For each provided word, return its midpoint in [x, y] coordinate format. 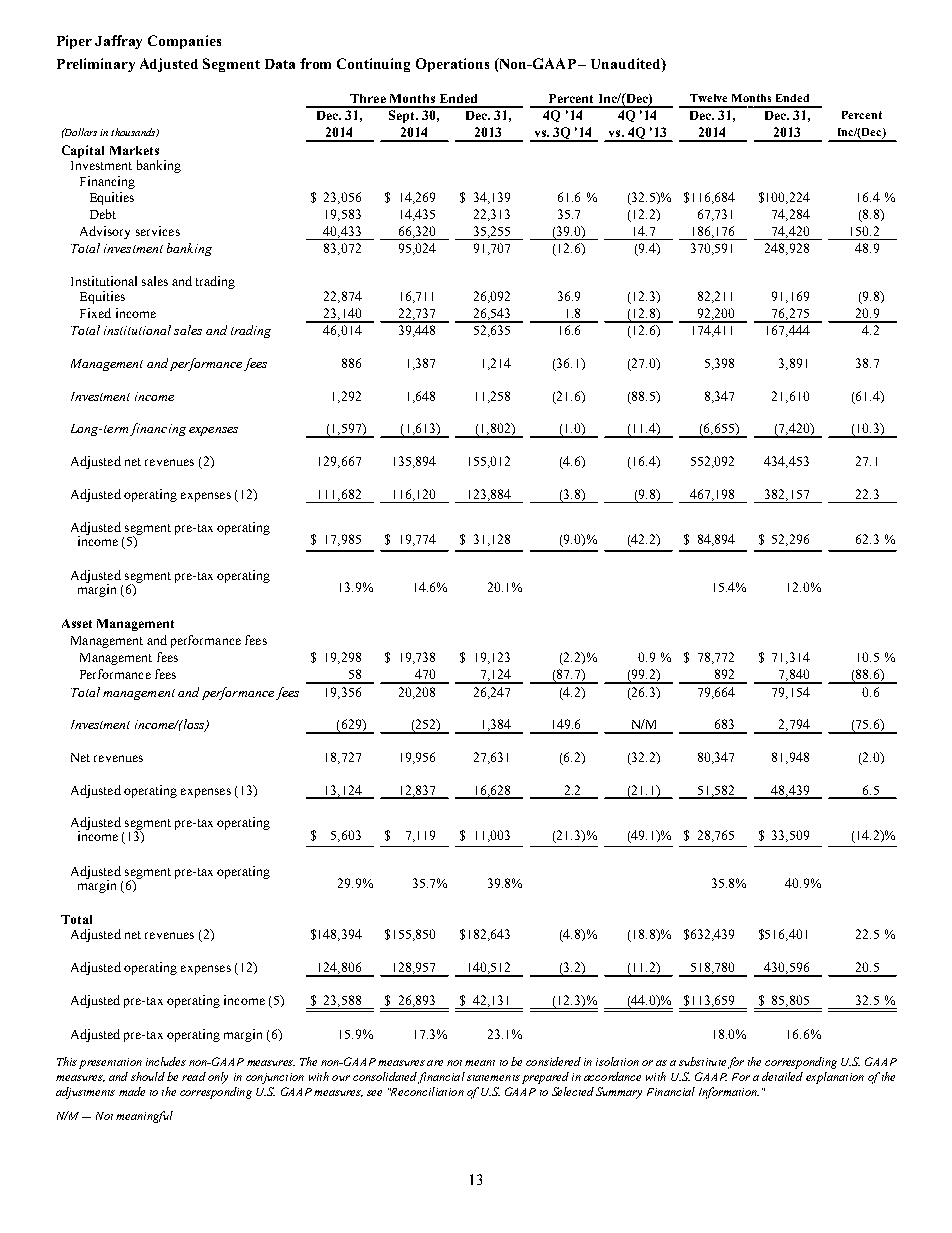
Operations [452, 65]
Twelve [708, 98]
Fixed [95, 313]
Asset [77, 623]
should [148, 1076]
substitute [702, 1061]
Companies [184, 42]
